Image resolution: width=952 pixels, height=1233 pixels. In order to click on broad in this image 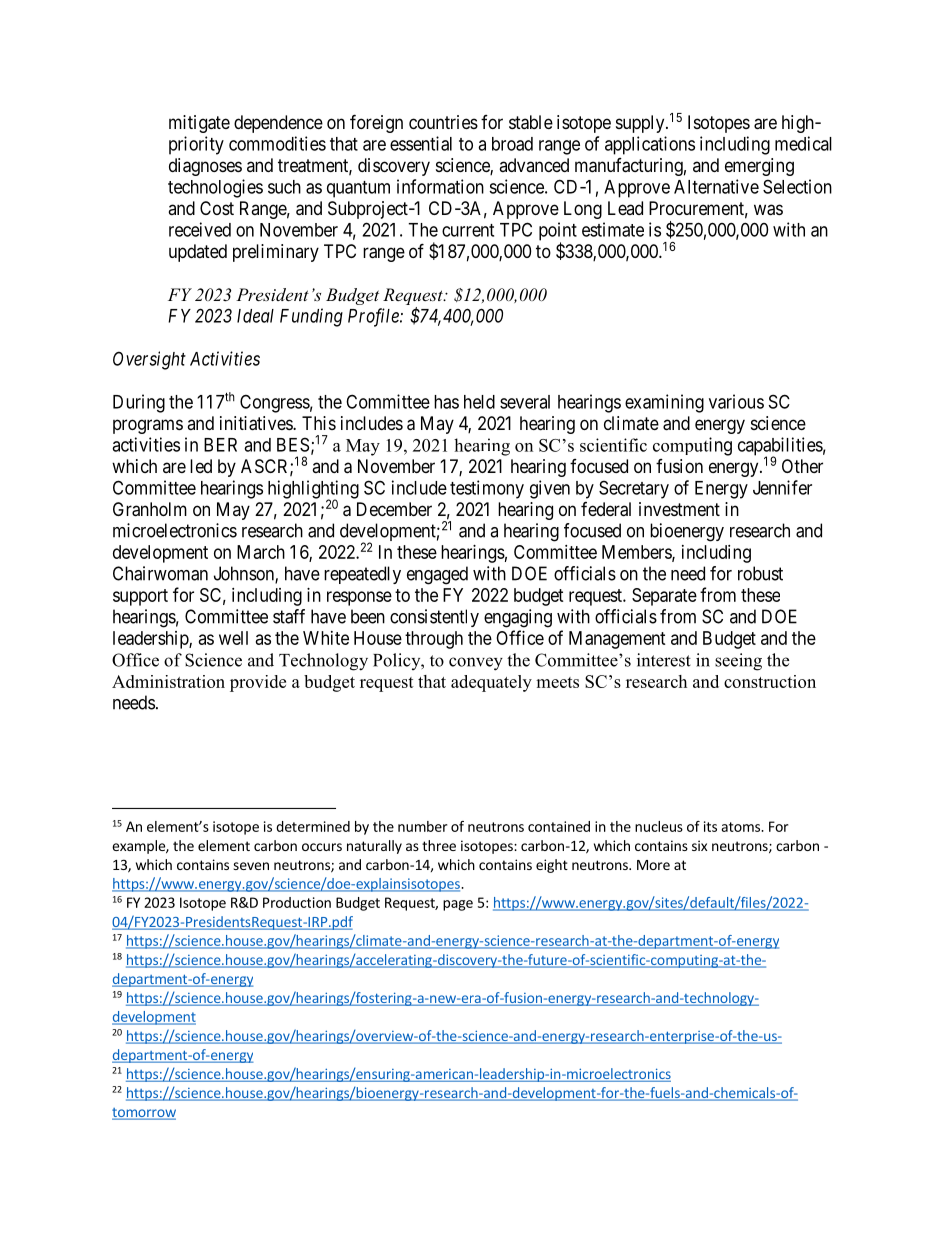, I will do `click(512, 144)`.
